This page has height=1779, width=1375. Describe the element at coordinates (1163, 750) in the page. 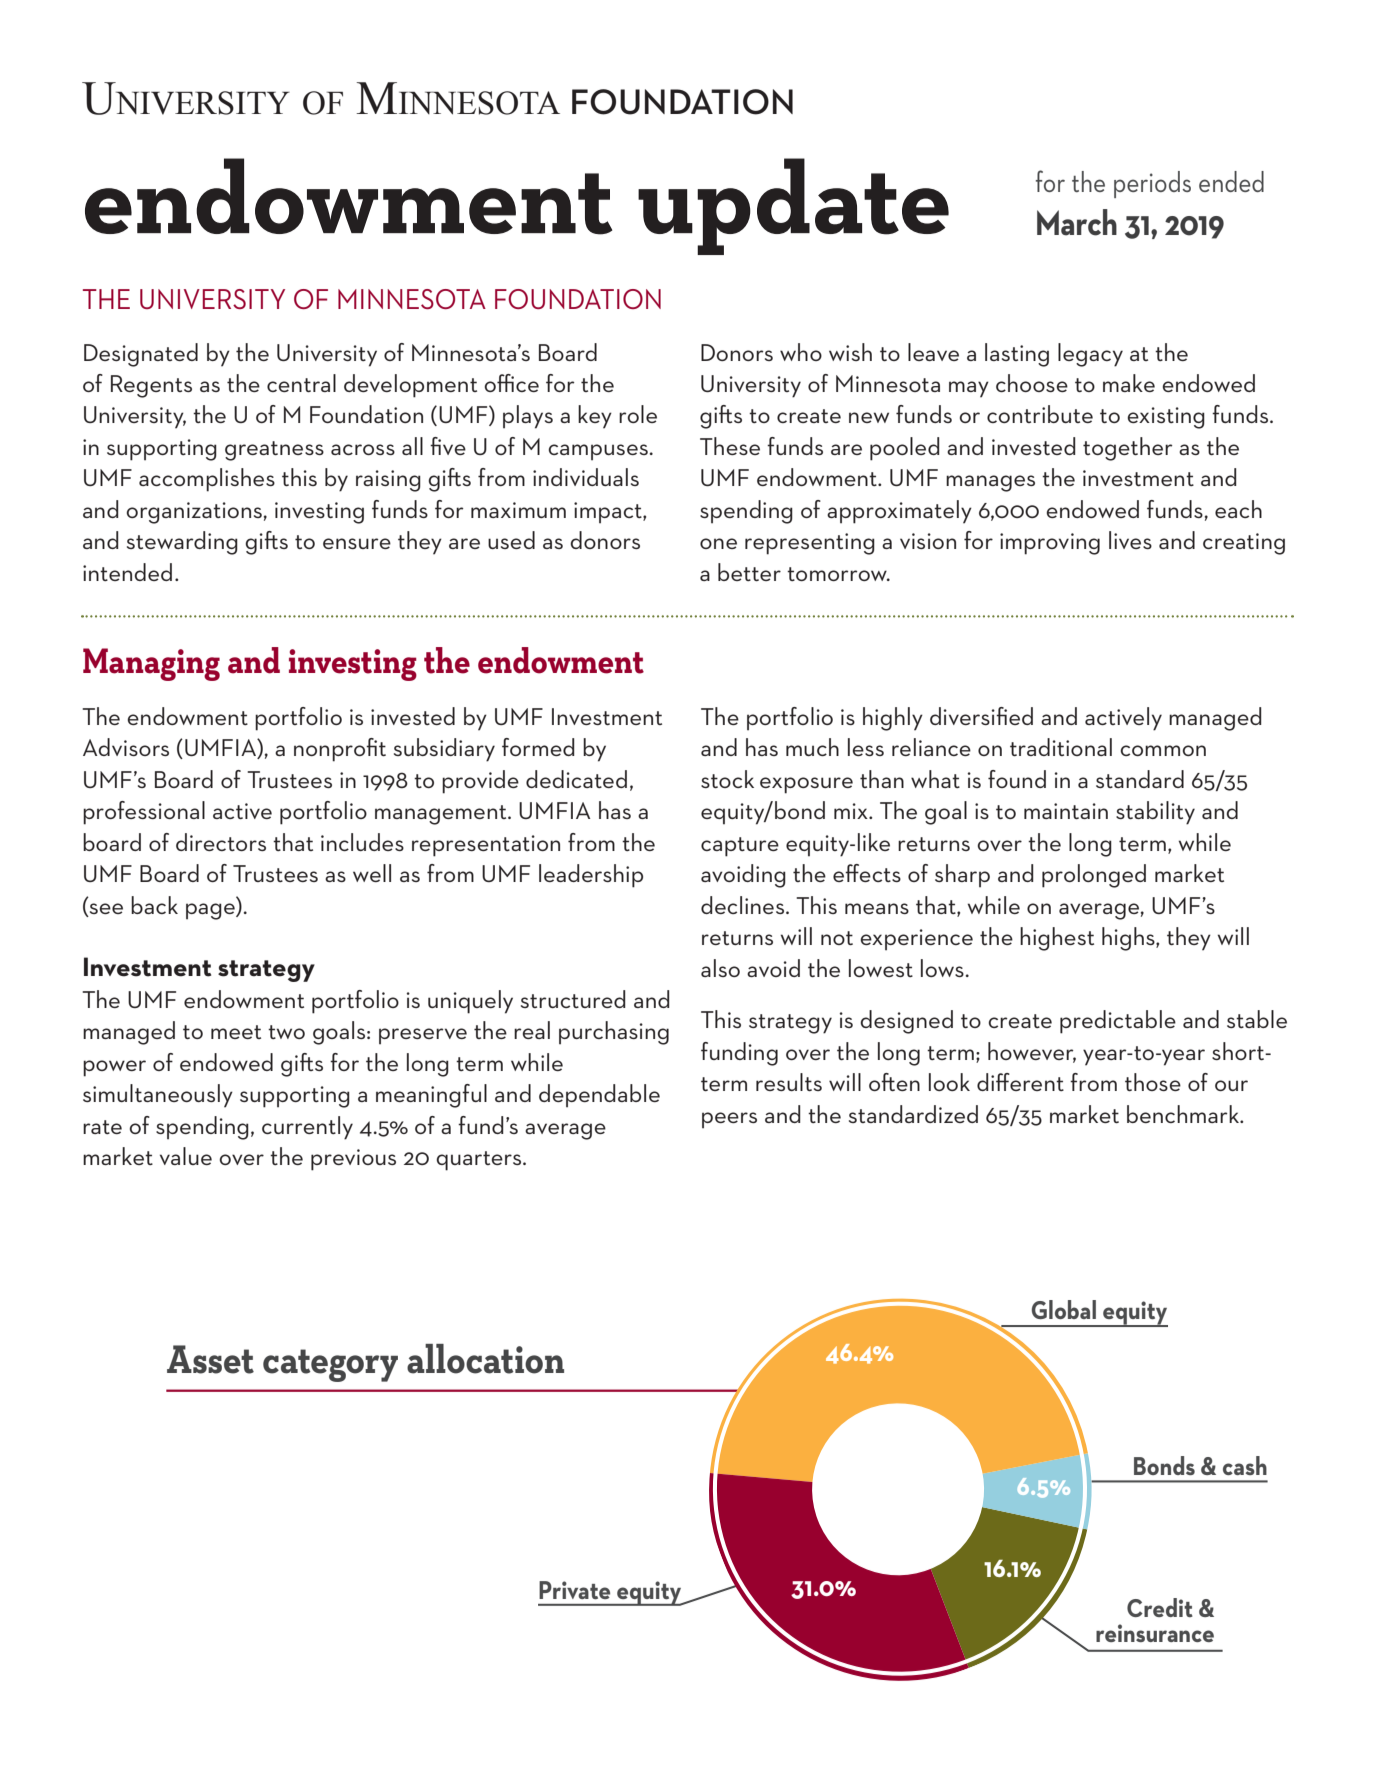

I see `common` at that location.
